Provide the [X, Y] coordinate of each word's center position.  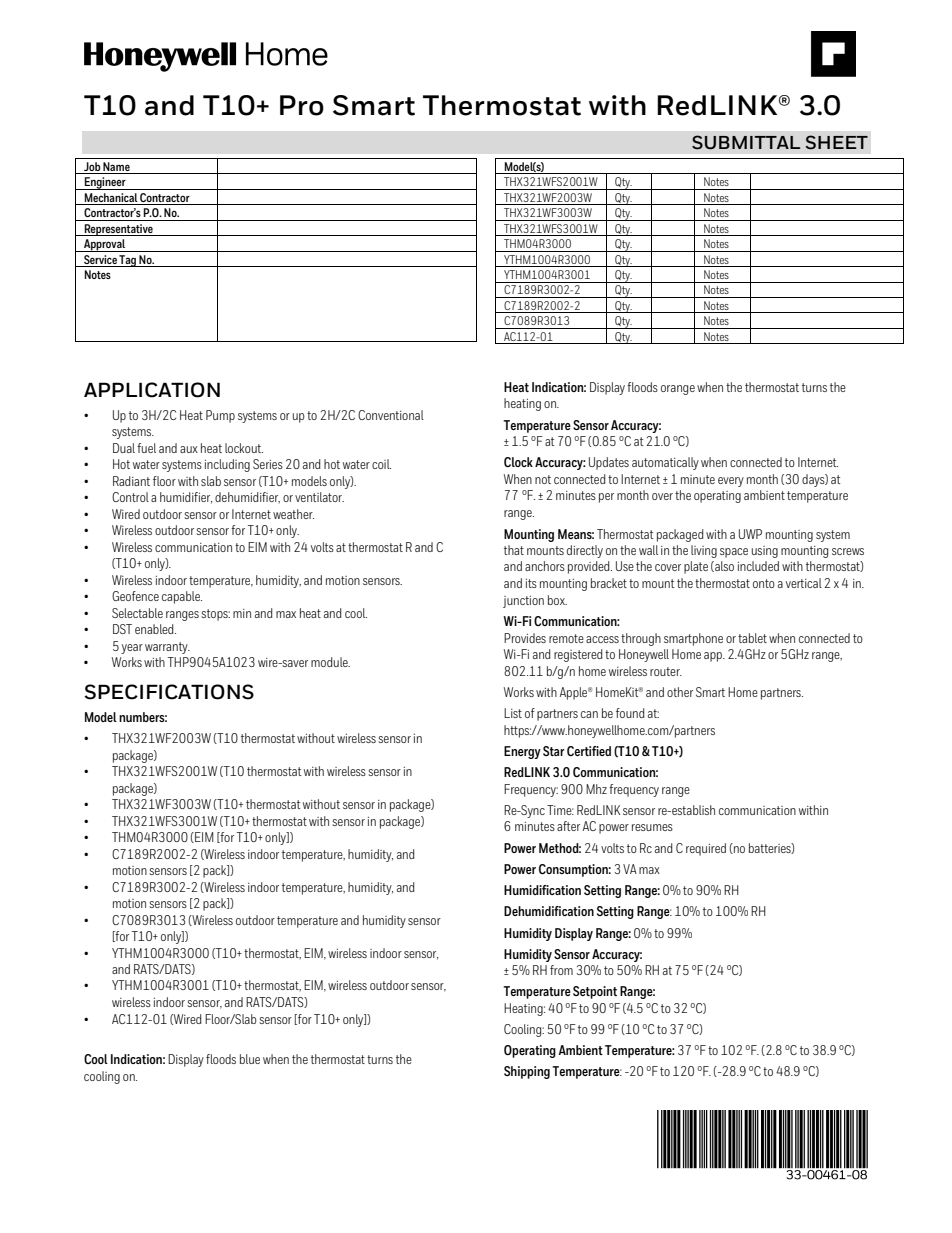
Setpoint [595, 992]
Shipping [527, 1072]
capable [182, 597]
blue [250, 1059]
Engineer [105, 183]
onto [764, 583]
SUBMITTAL [746, 142]
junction [523, 602]
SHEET [837, 142]
